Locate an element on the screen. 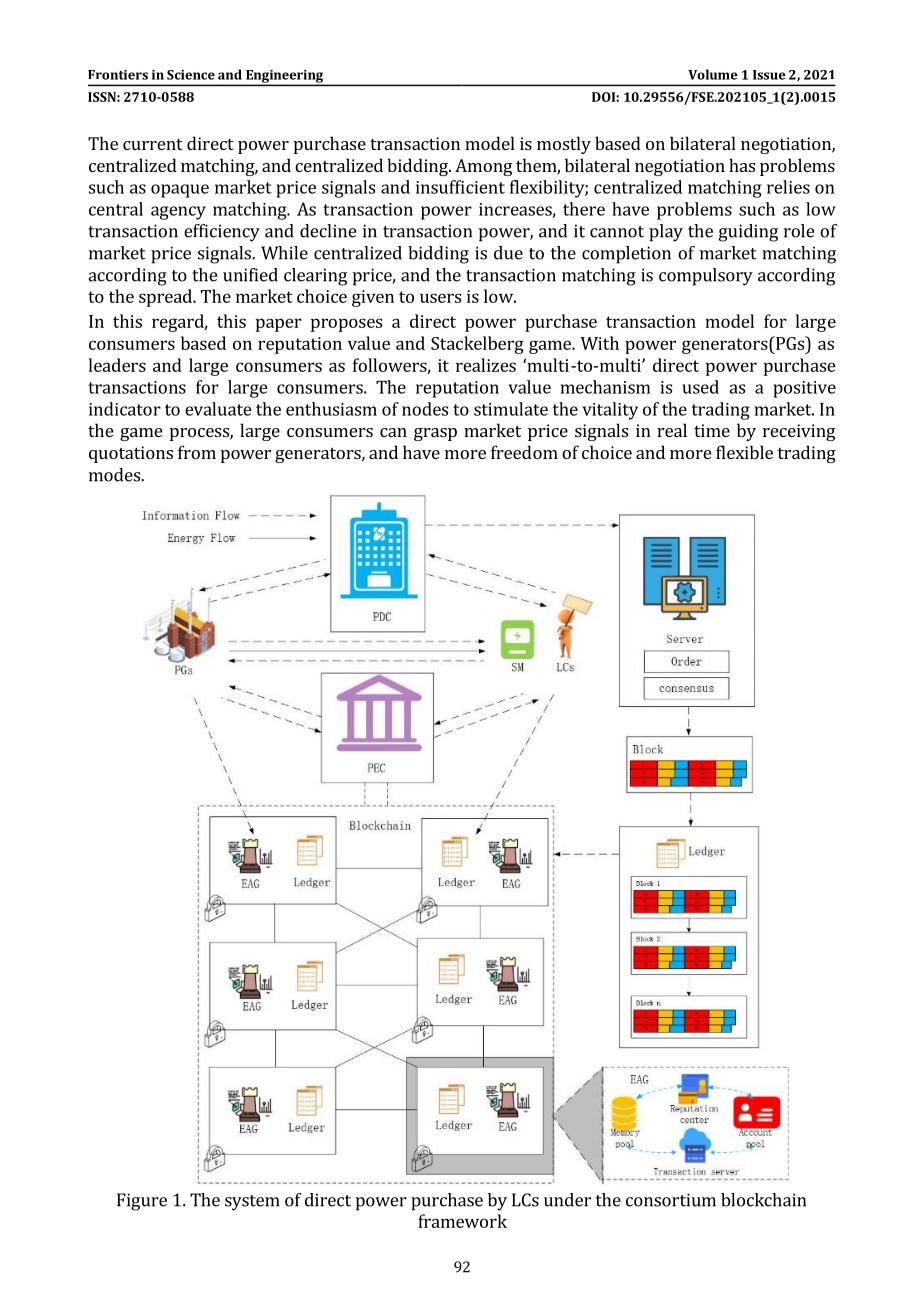 Image resolution: width=924 pixels, height=1308 pixels. system is located at coordinates (252, 1203).
